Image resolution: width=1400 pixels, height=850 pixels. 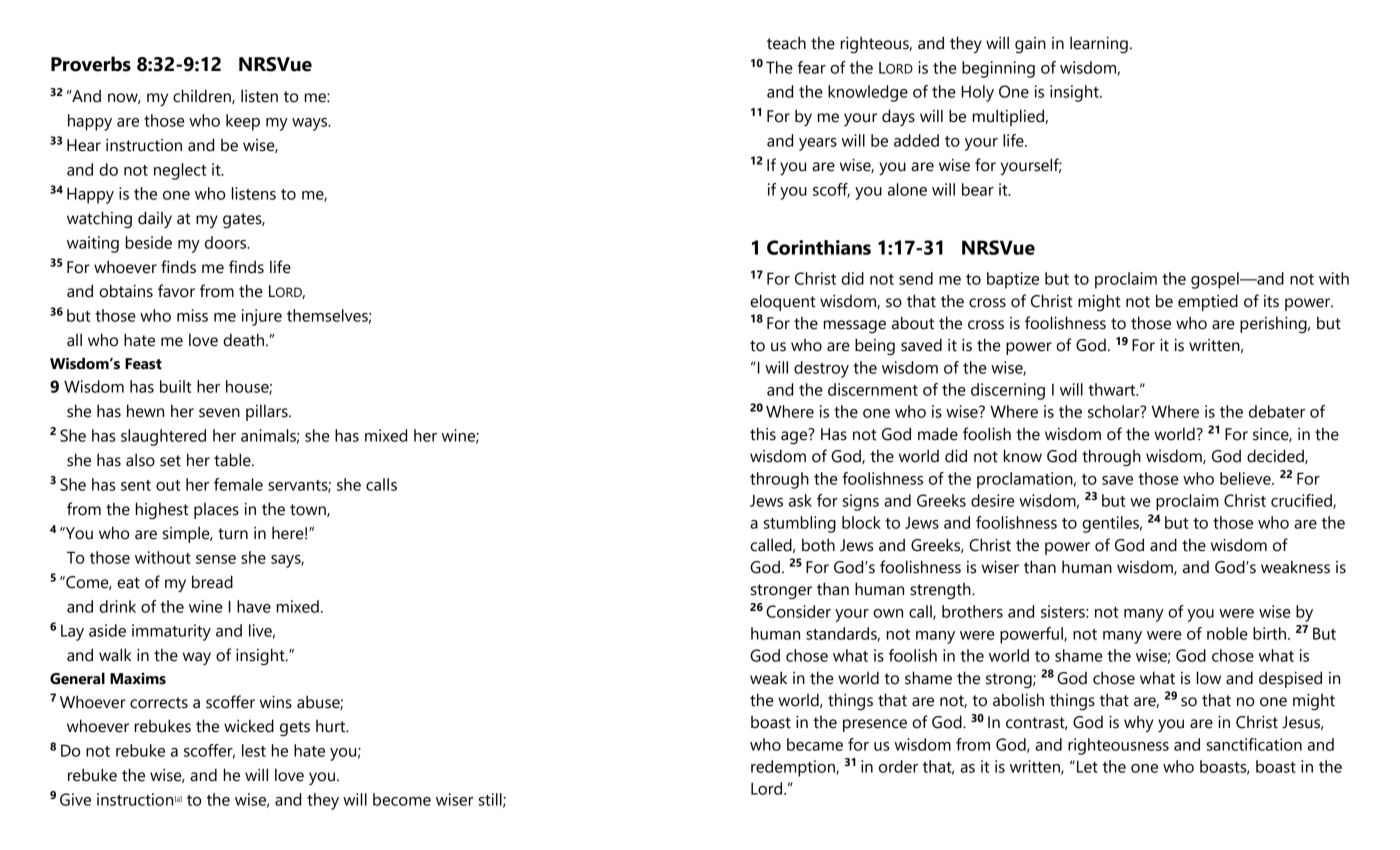 I want to click on lest, so click(x=254, y=750).
